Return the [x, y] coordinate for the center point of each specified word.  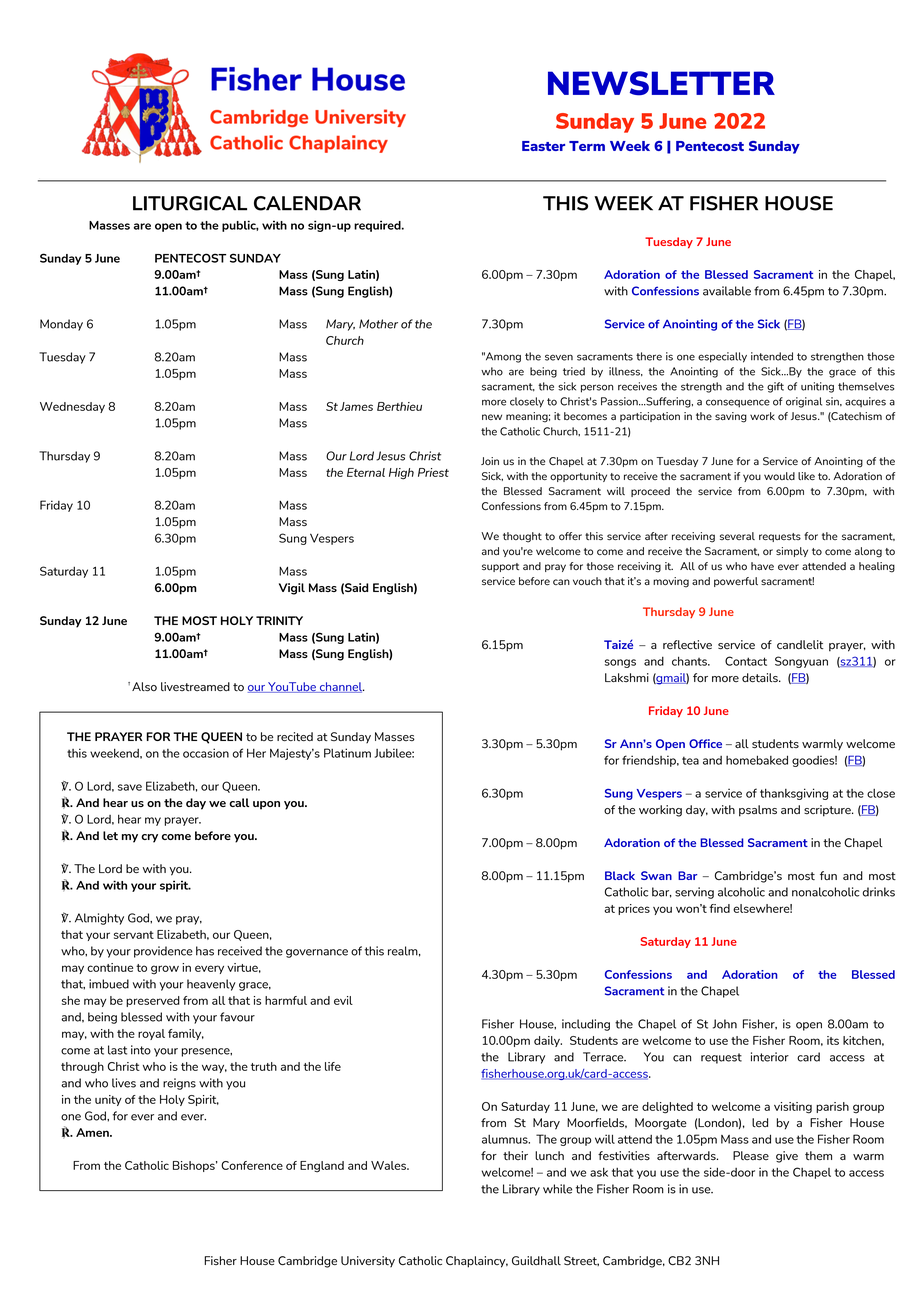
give [787, 1157]
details [761, 677]
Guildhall [536, 1261]
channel [341, 687]
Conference [252, 1165]
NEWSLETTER [661, 83]
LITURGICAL [190, 203]
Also [144, 686]
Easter [543, 146]
